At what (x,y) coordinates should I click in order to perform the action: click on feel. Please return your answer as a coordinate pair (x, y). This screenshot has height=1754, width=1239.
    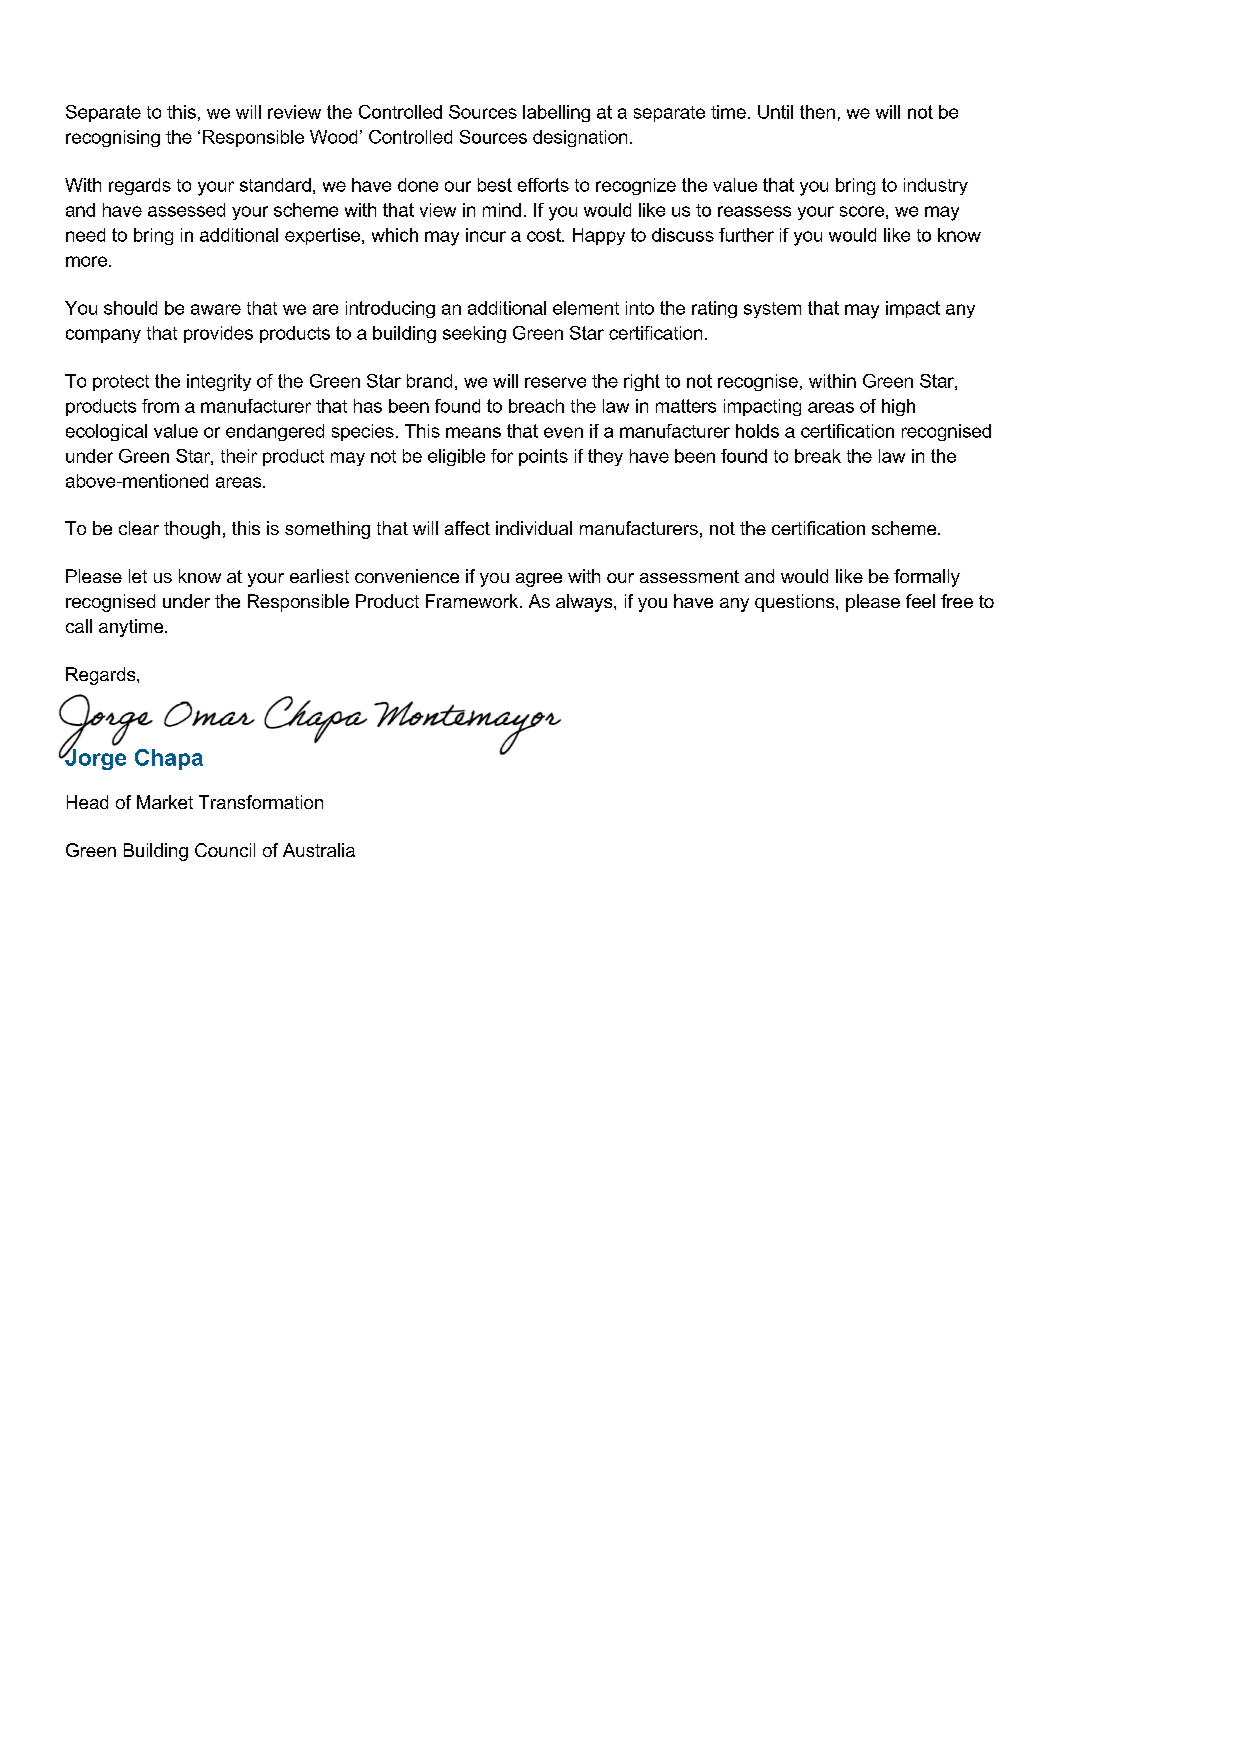
    Looking at the image, I should click on (920, 601).
